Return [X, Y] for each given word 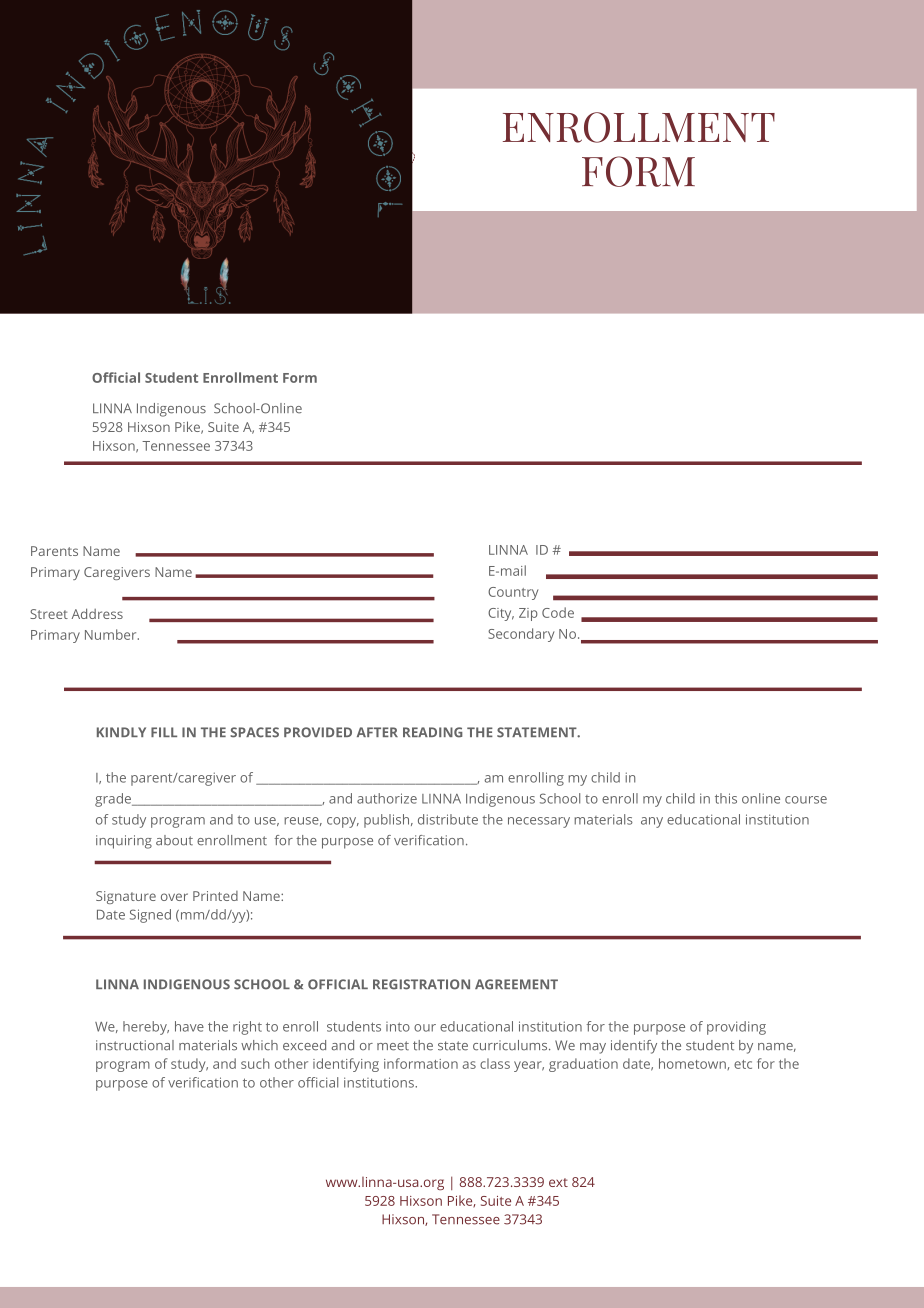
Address [97, 613]
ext [558, 1182]
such [255, 1063]
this [726, 798]
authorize [387, 798]
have [189, 1026]
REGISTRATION [421, 984]
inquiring [124, 842]
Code [558, 612]
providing [736, 1028]
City [501, 614]
